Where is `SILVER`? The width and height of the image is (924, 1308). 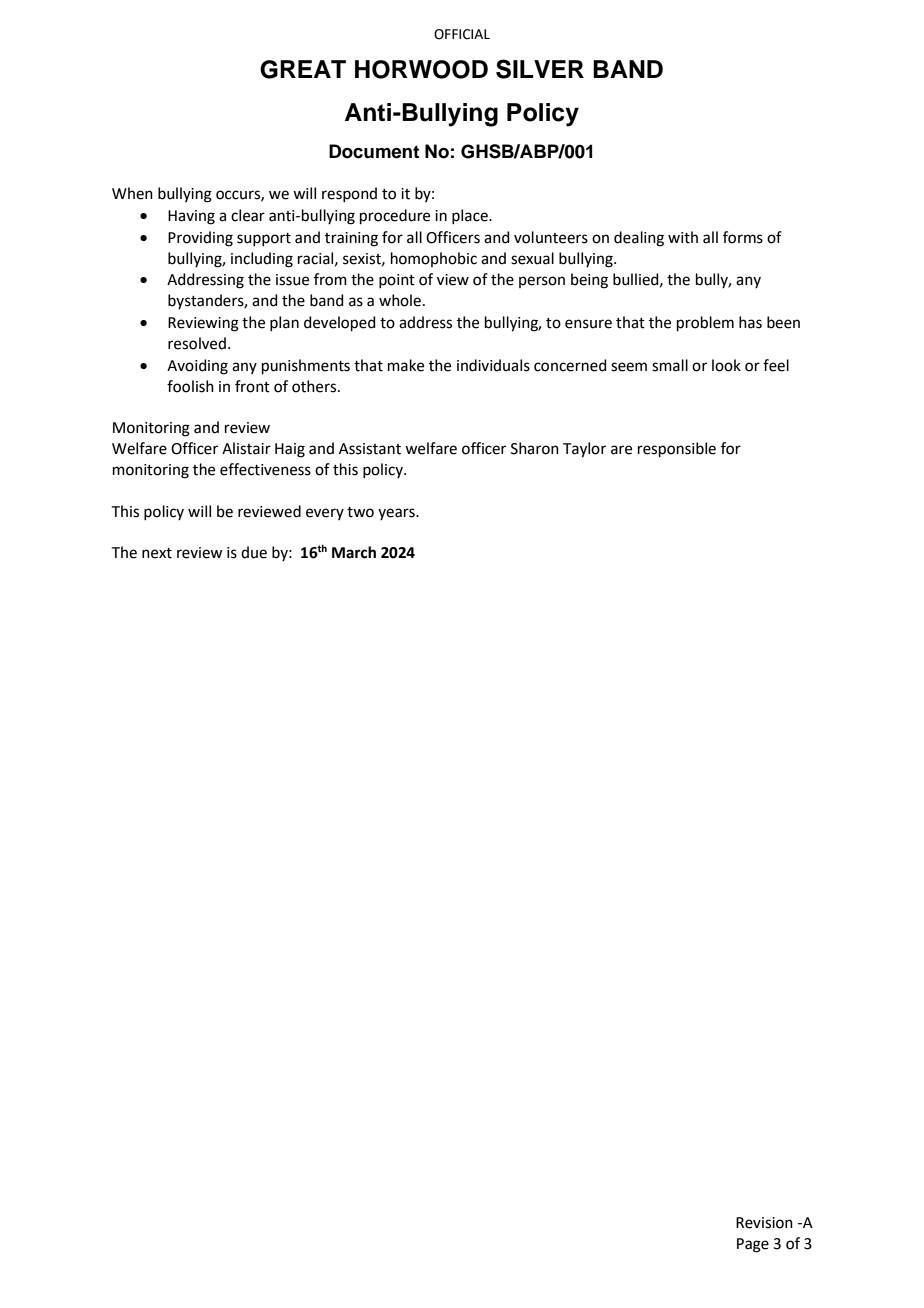
SILVER is located at coordinates (540, 69).
